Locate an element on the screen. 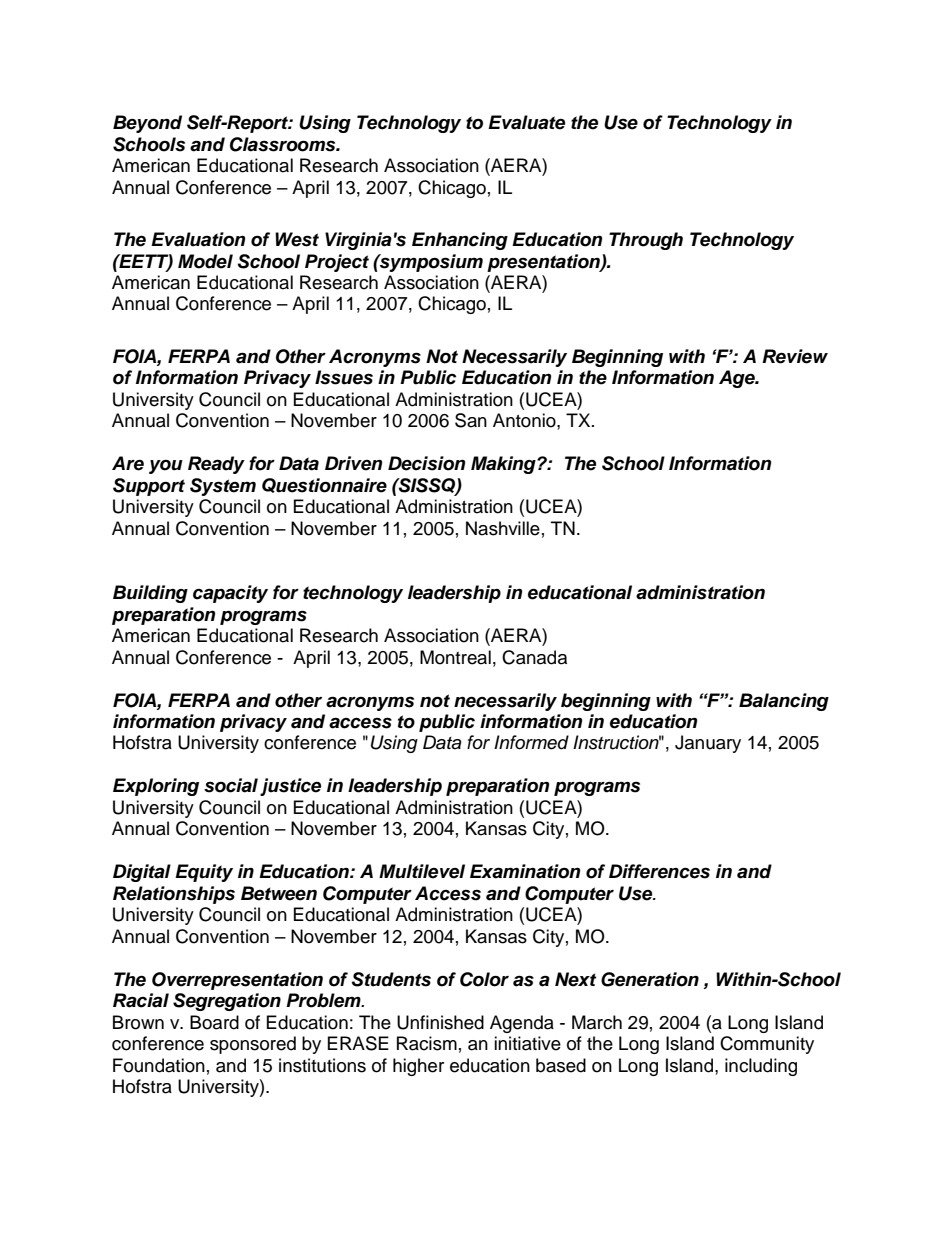  Board is located at coordinates (214, 1022).
